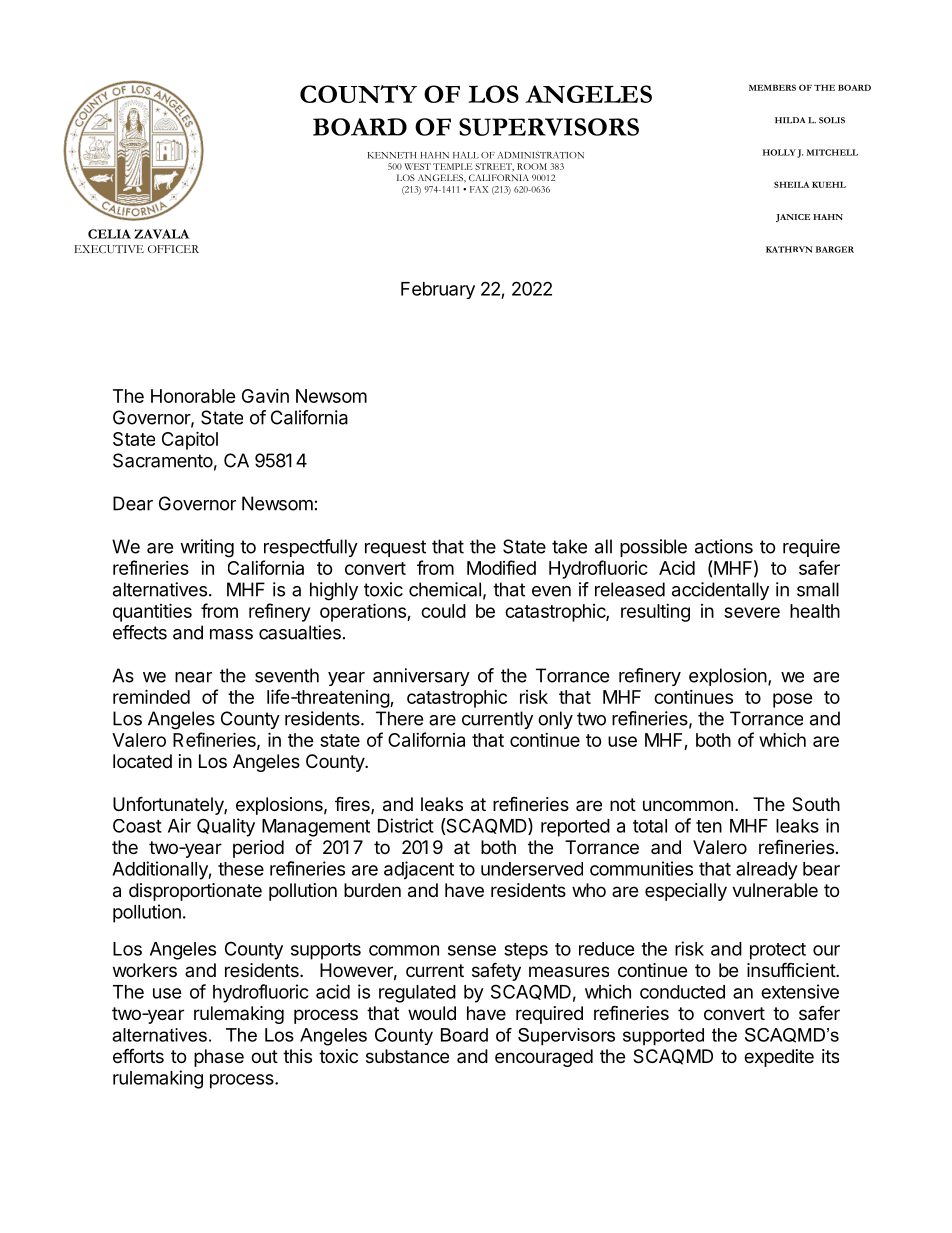 This screenshot has height=1233, width=952. Describe the element at coordinates (406, 825) in the screenshot. I see `District` at that location.
